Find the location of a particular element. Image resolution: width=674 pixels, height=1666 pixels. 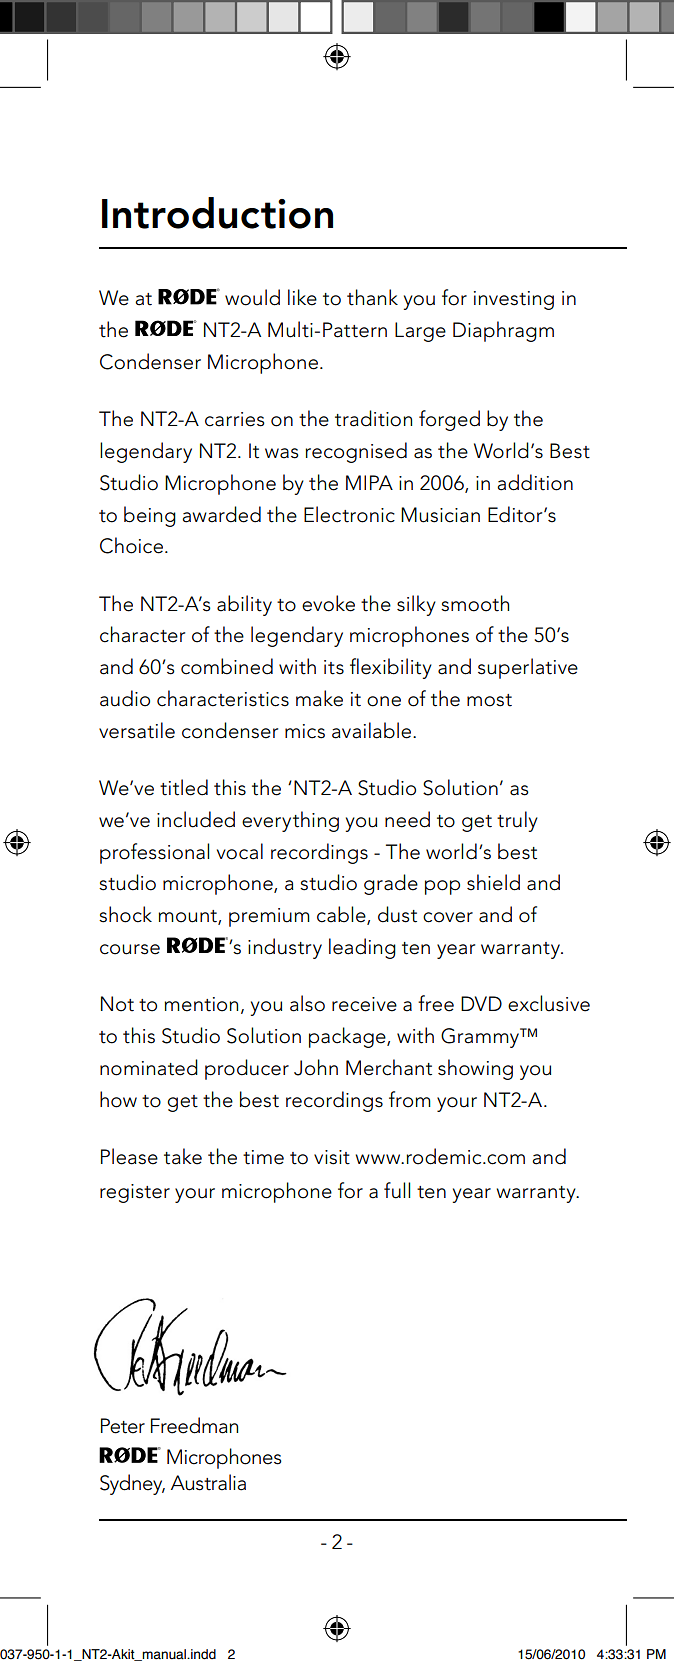

shield is located at coordinates (493, 882).
